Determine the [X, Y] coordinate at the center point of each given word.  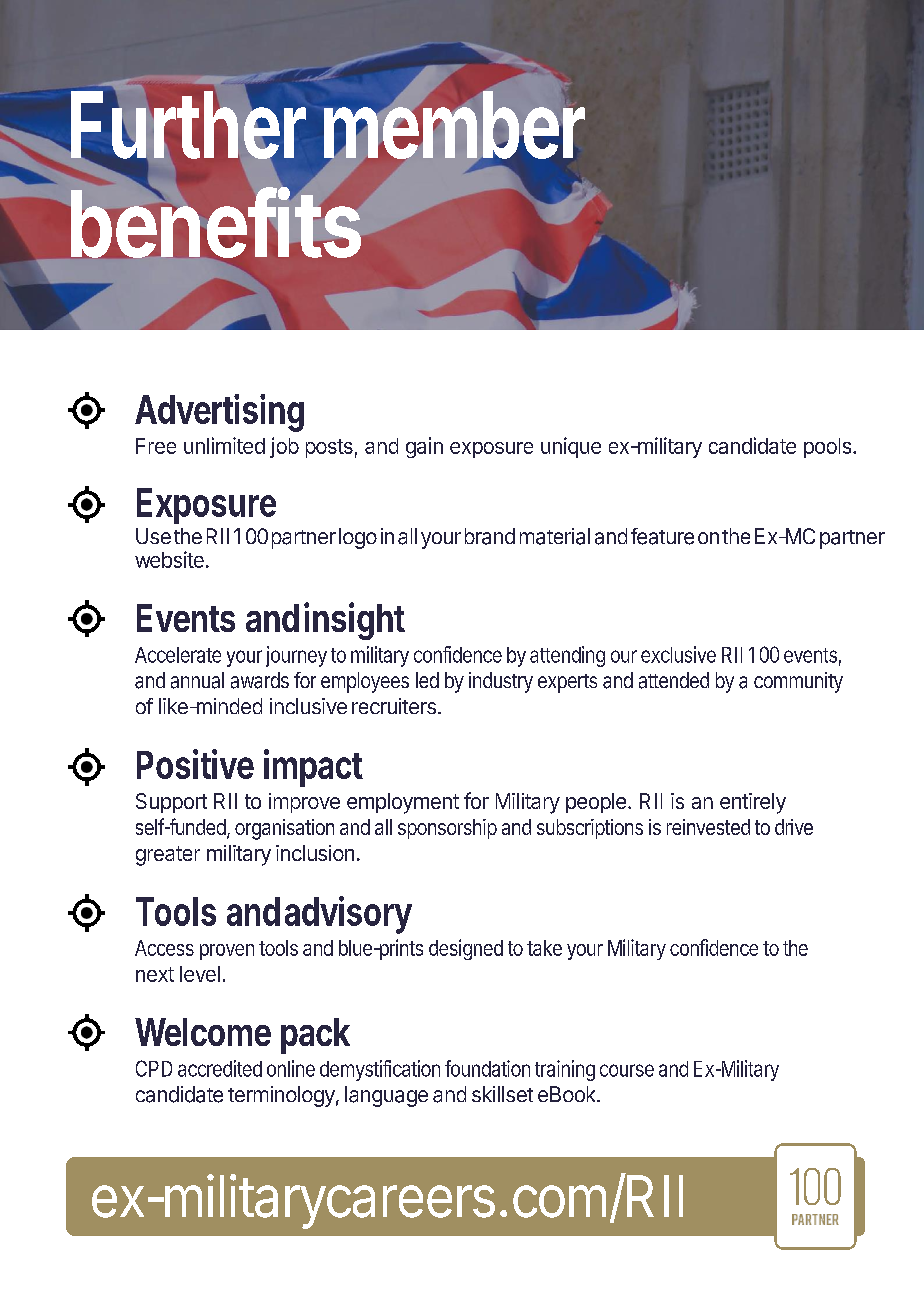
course [627, 1070]
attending [567, 656]
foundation [487, 1068]
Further [187, 126]
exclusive [678, 654]
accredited [220, 1068]
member [454, 126]
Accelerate [178, 655]
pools [827, 448]
